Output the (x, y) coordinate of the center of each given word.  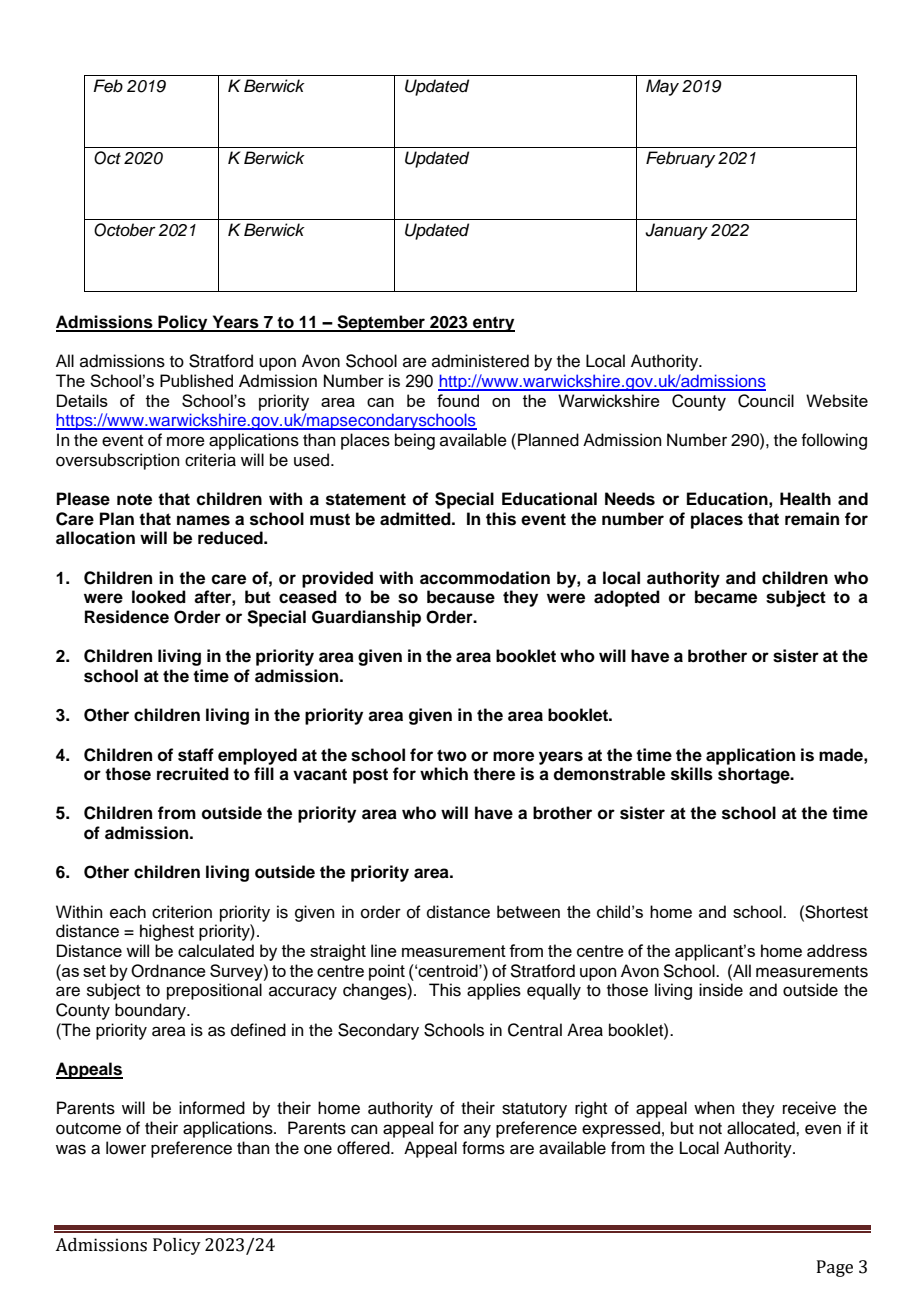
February (680, 159)
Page (835, 1268)
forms (483, 1148)
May (662, 87)
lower (126, 1148)
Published (196, 380)
